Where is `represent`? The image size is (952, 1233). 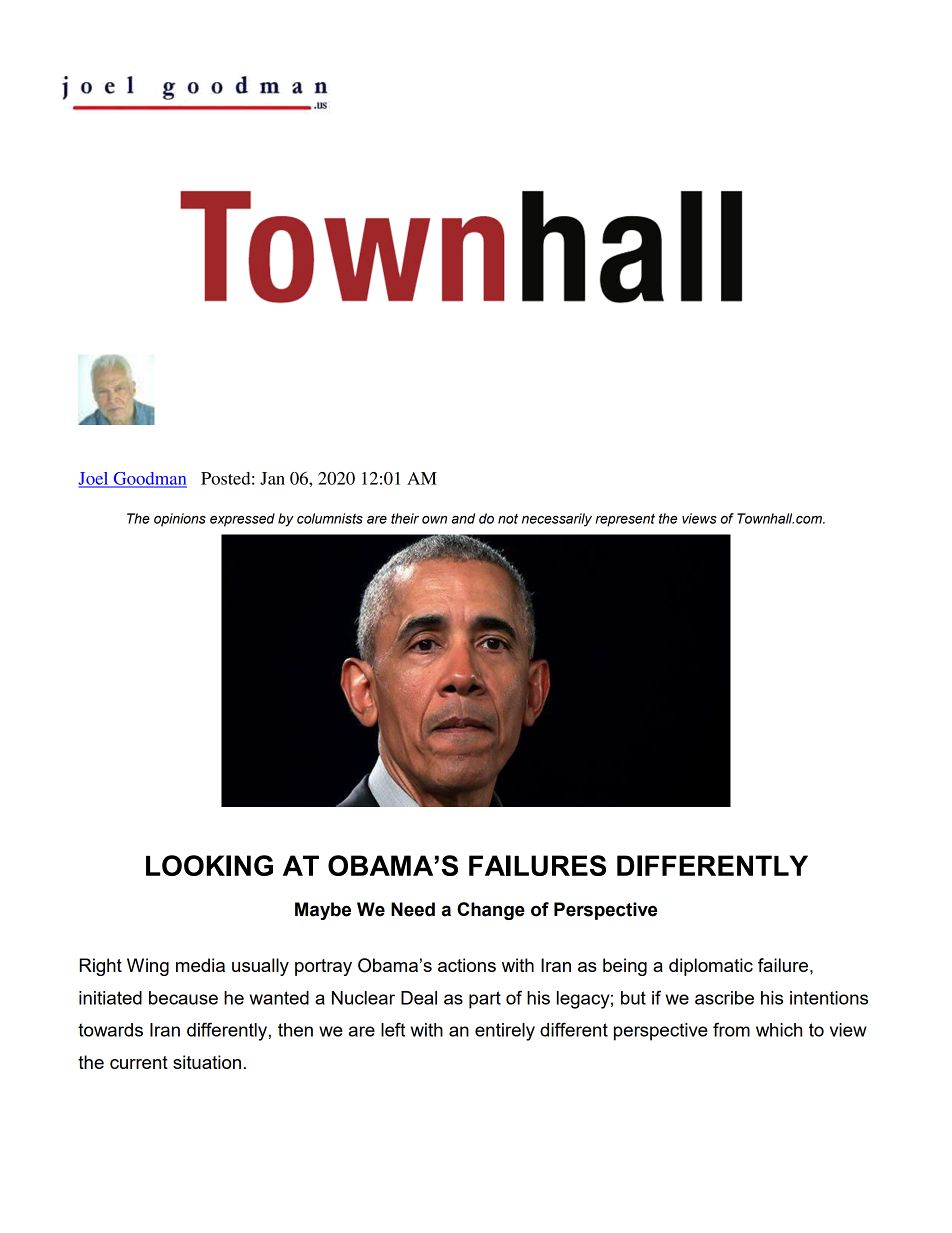
represent is located at coordinates (625, 520).
